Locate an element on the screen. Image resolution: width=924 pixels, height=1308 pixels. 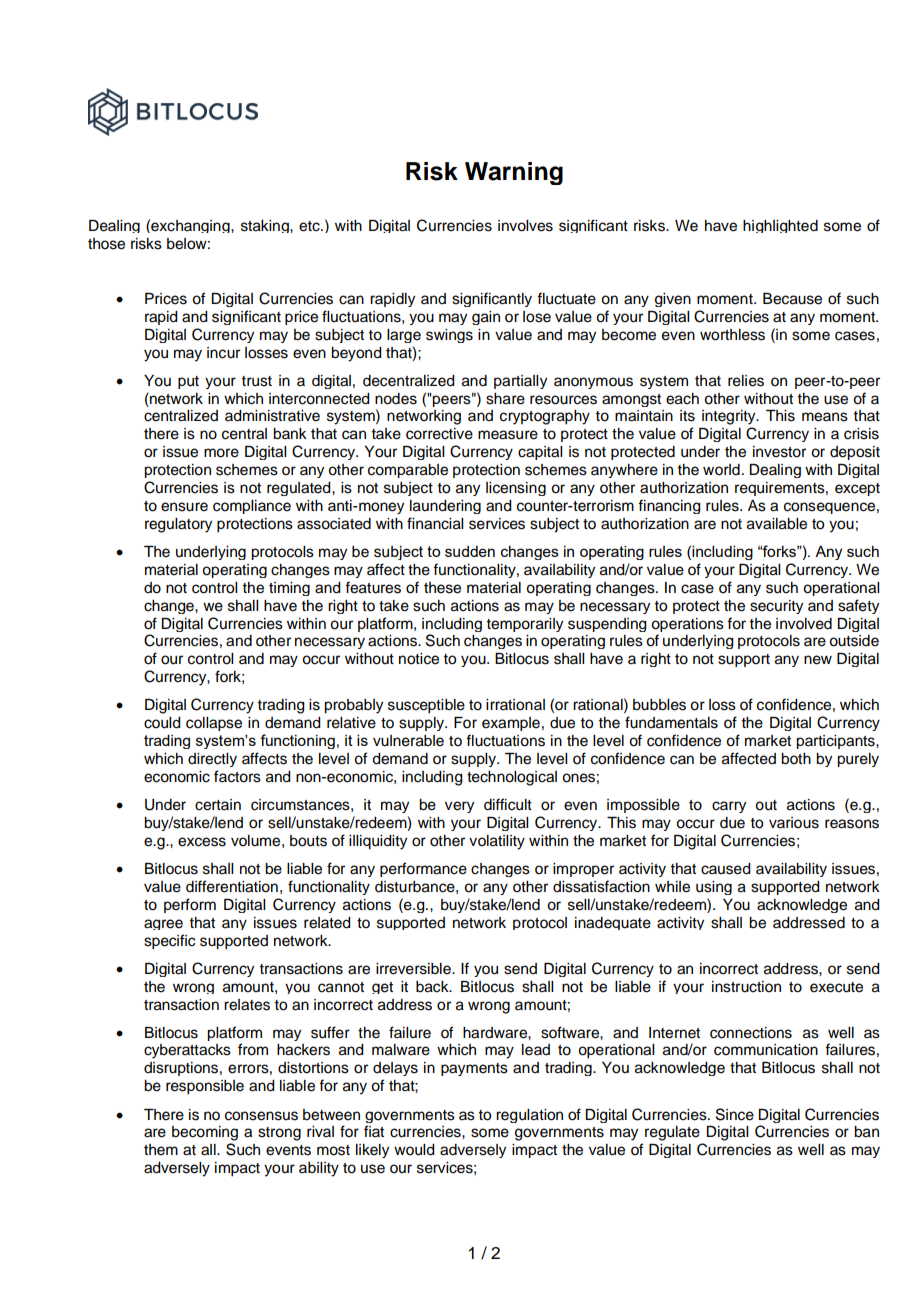
staking is located at coordinates (266, 226).
